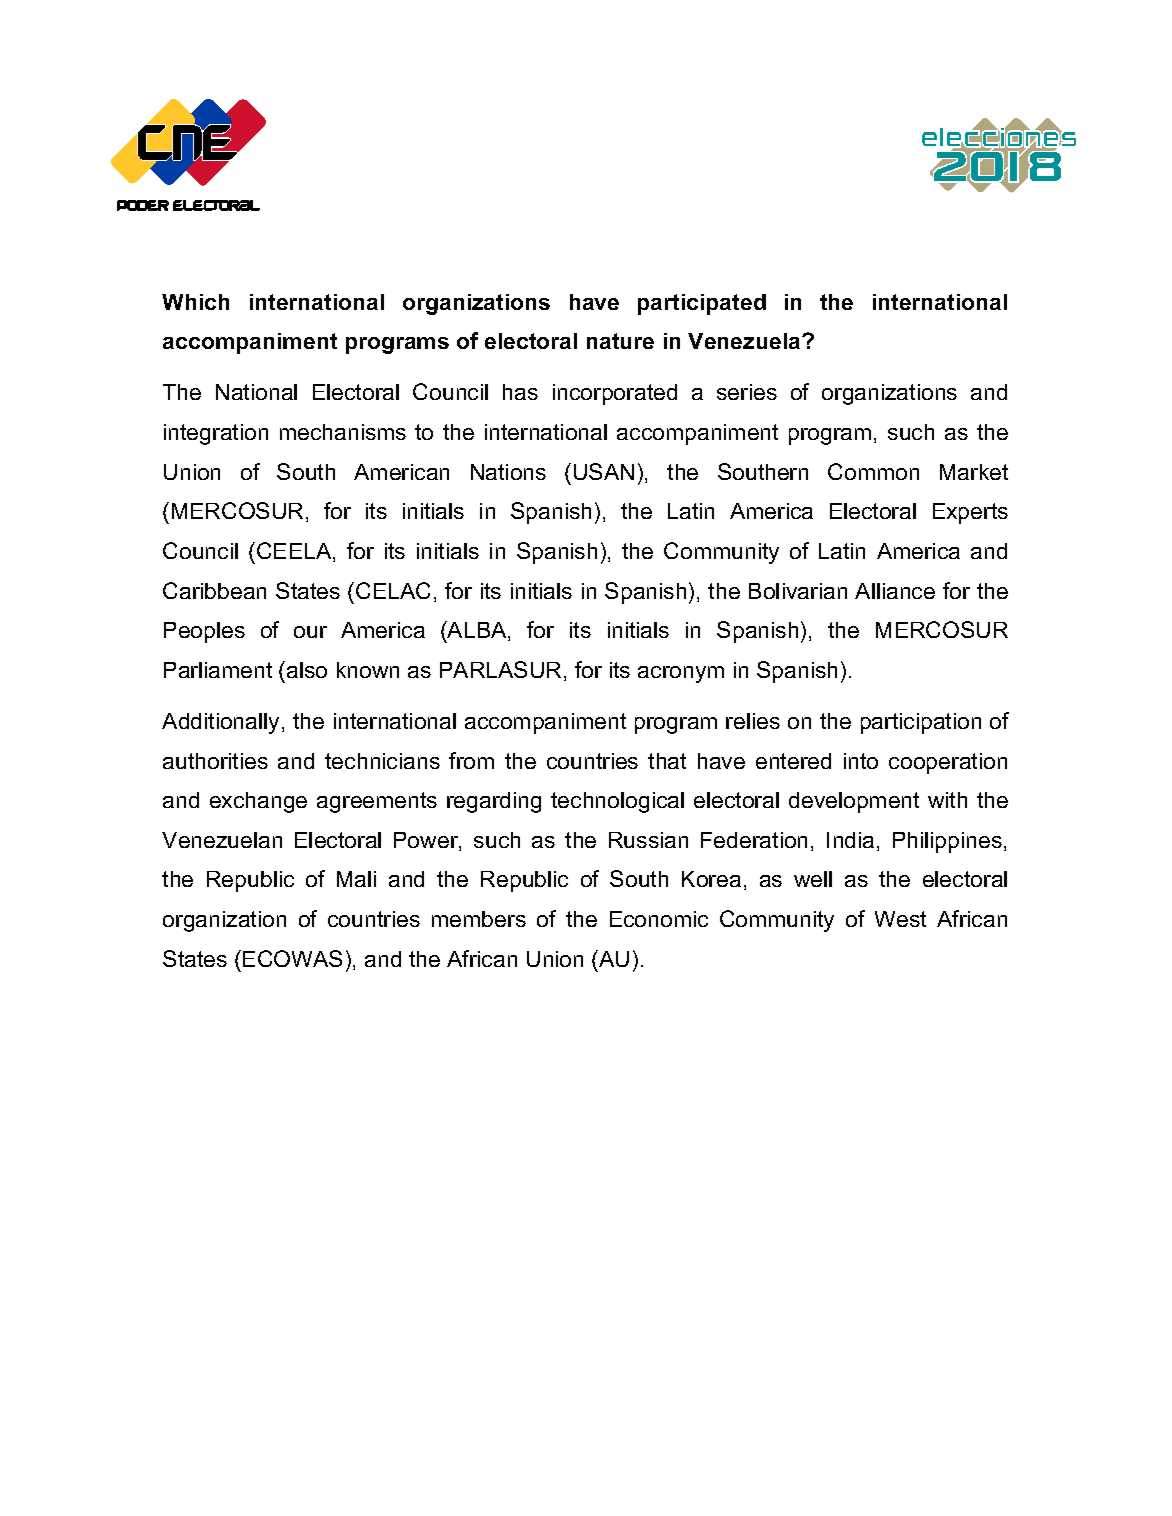 This screenshot has height=1516, width=1172. Describe the element at coordinates (604, 471) in the screenshot. I see `USAN` at that location.
